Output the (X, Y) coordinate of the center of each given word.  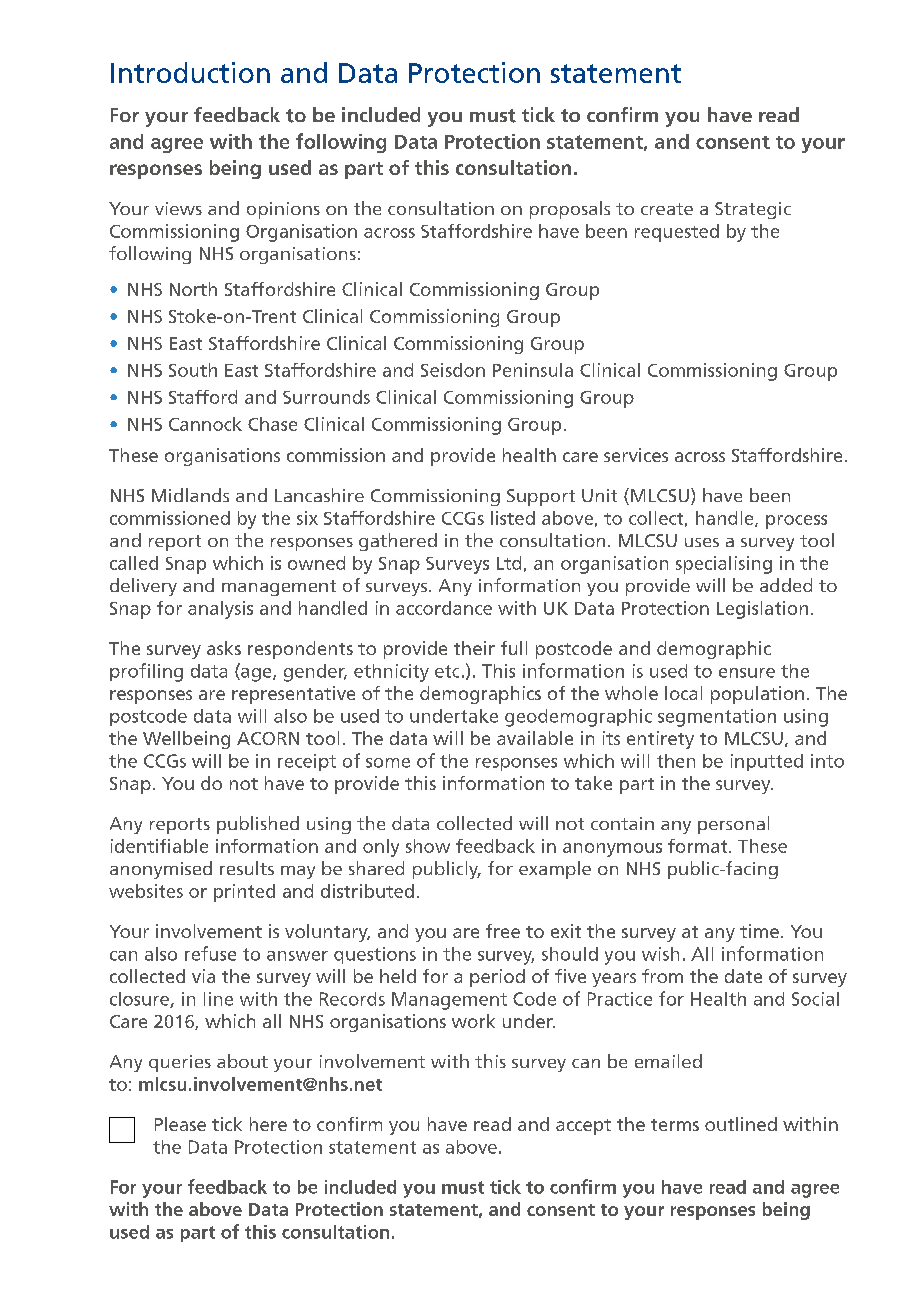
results (247, 868)
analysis (220, 610)
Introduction (190, 72)
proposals (570, 210)
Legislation (762, 610)
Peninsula (533, 370)
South (193, 370)
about (242, 1061)
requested (677, 233)
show (428, 846)
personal (733, 825)
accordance (444, 608)
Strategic (753, 210)
